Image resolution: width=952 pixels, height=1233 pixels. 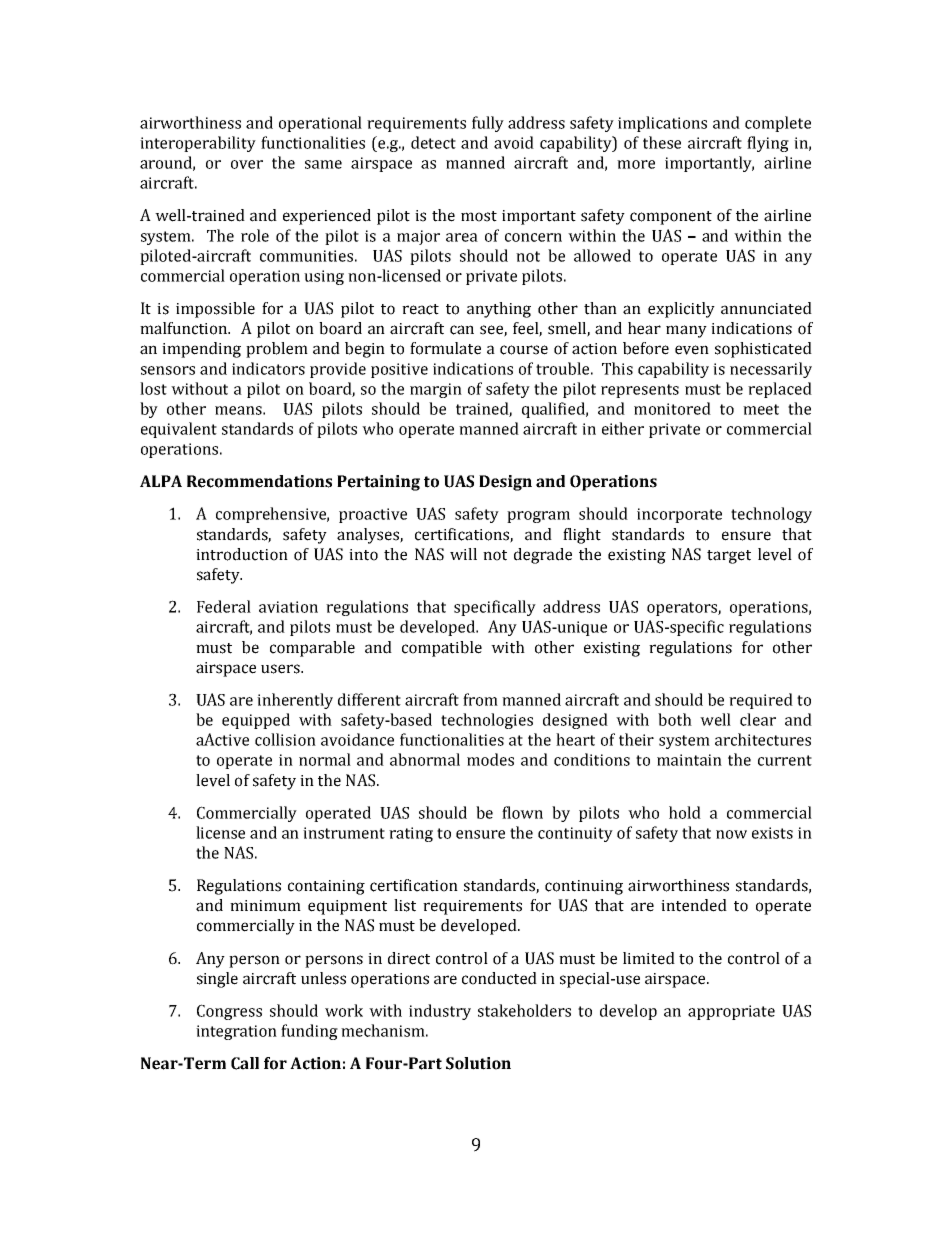 What do you see at coordinates (689, 760) in the screenshot?
I see `maintain` at bounding box center [689, 760].
